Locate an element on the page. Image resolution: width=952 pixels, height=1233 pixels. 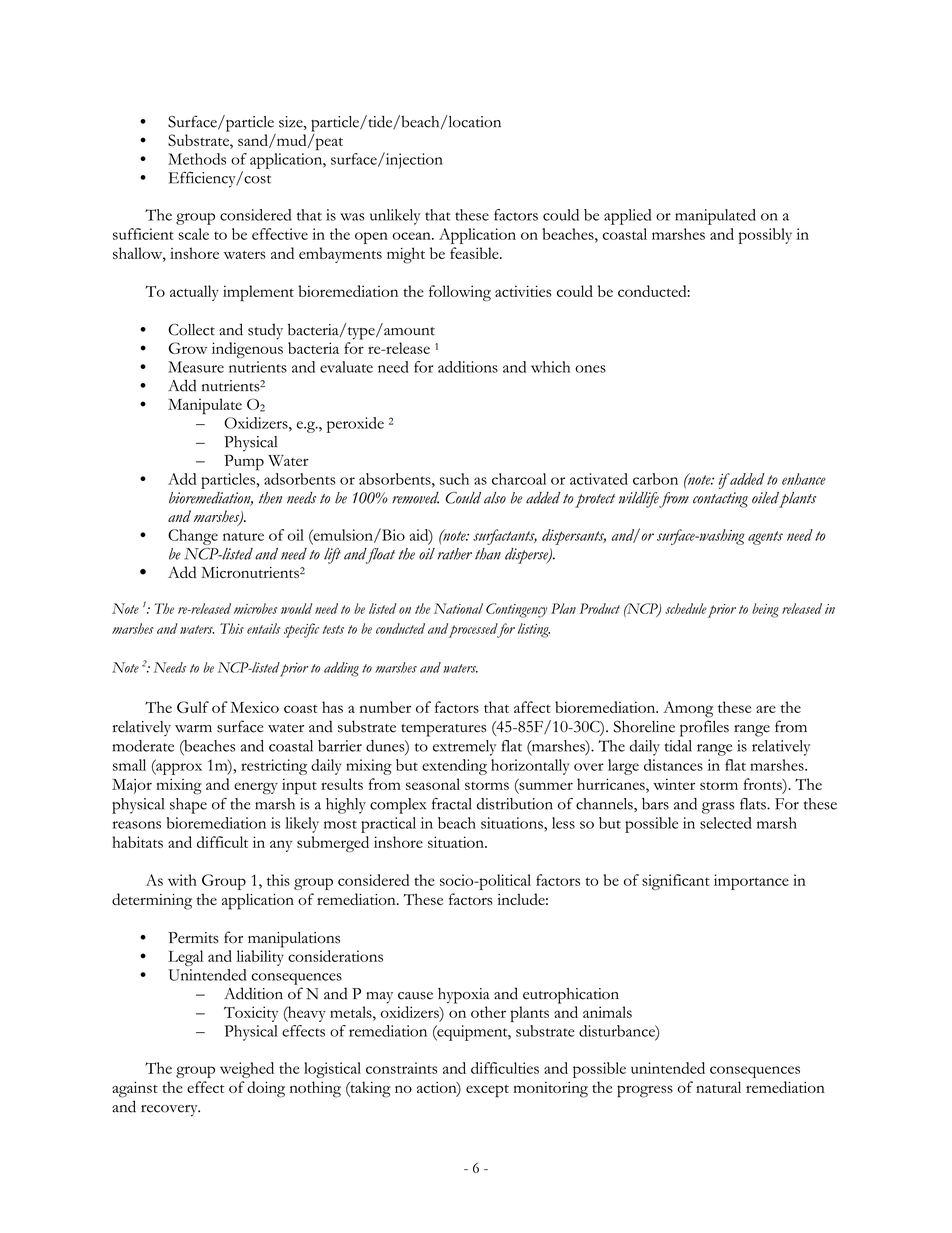
processed is located at coordinates (474, 630).
